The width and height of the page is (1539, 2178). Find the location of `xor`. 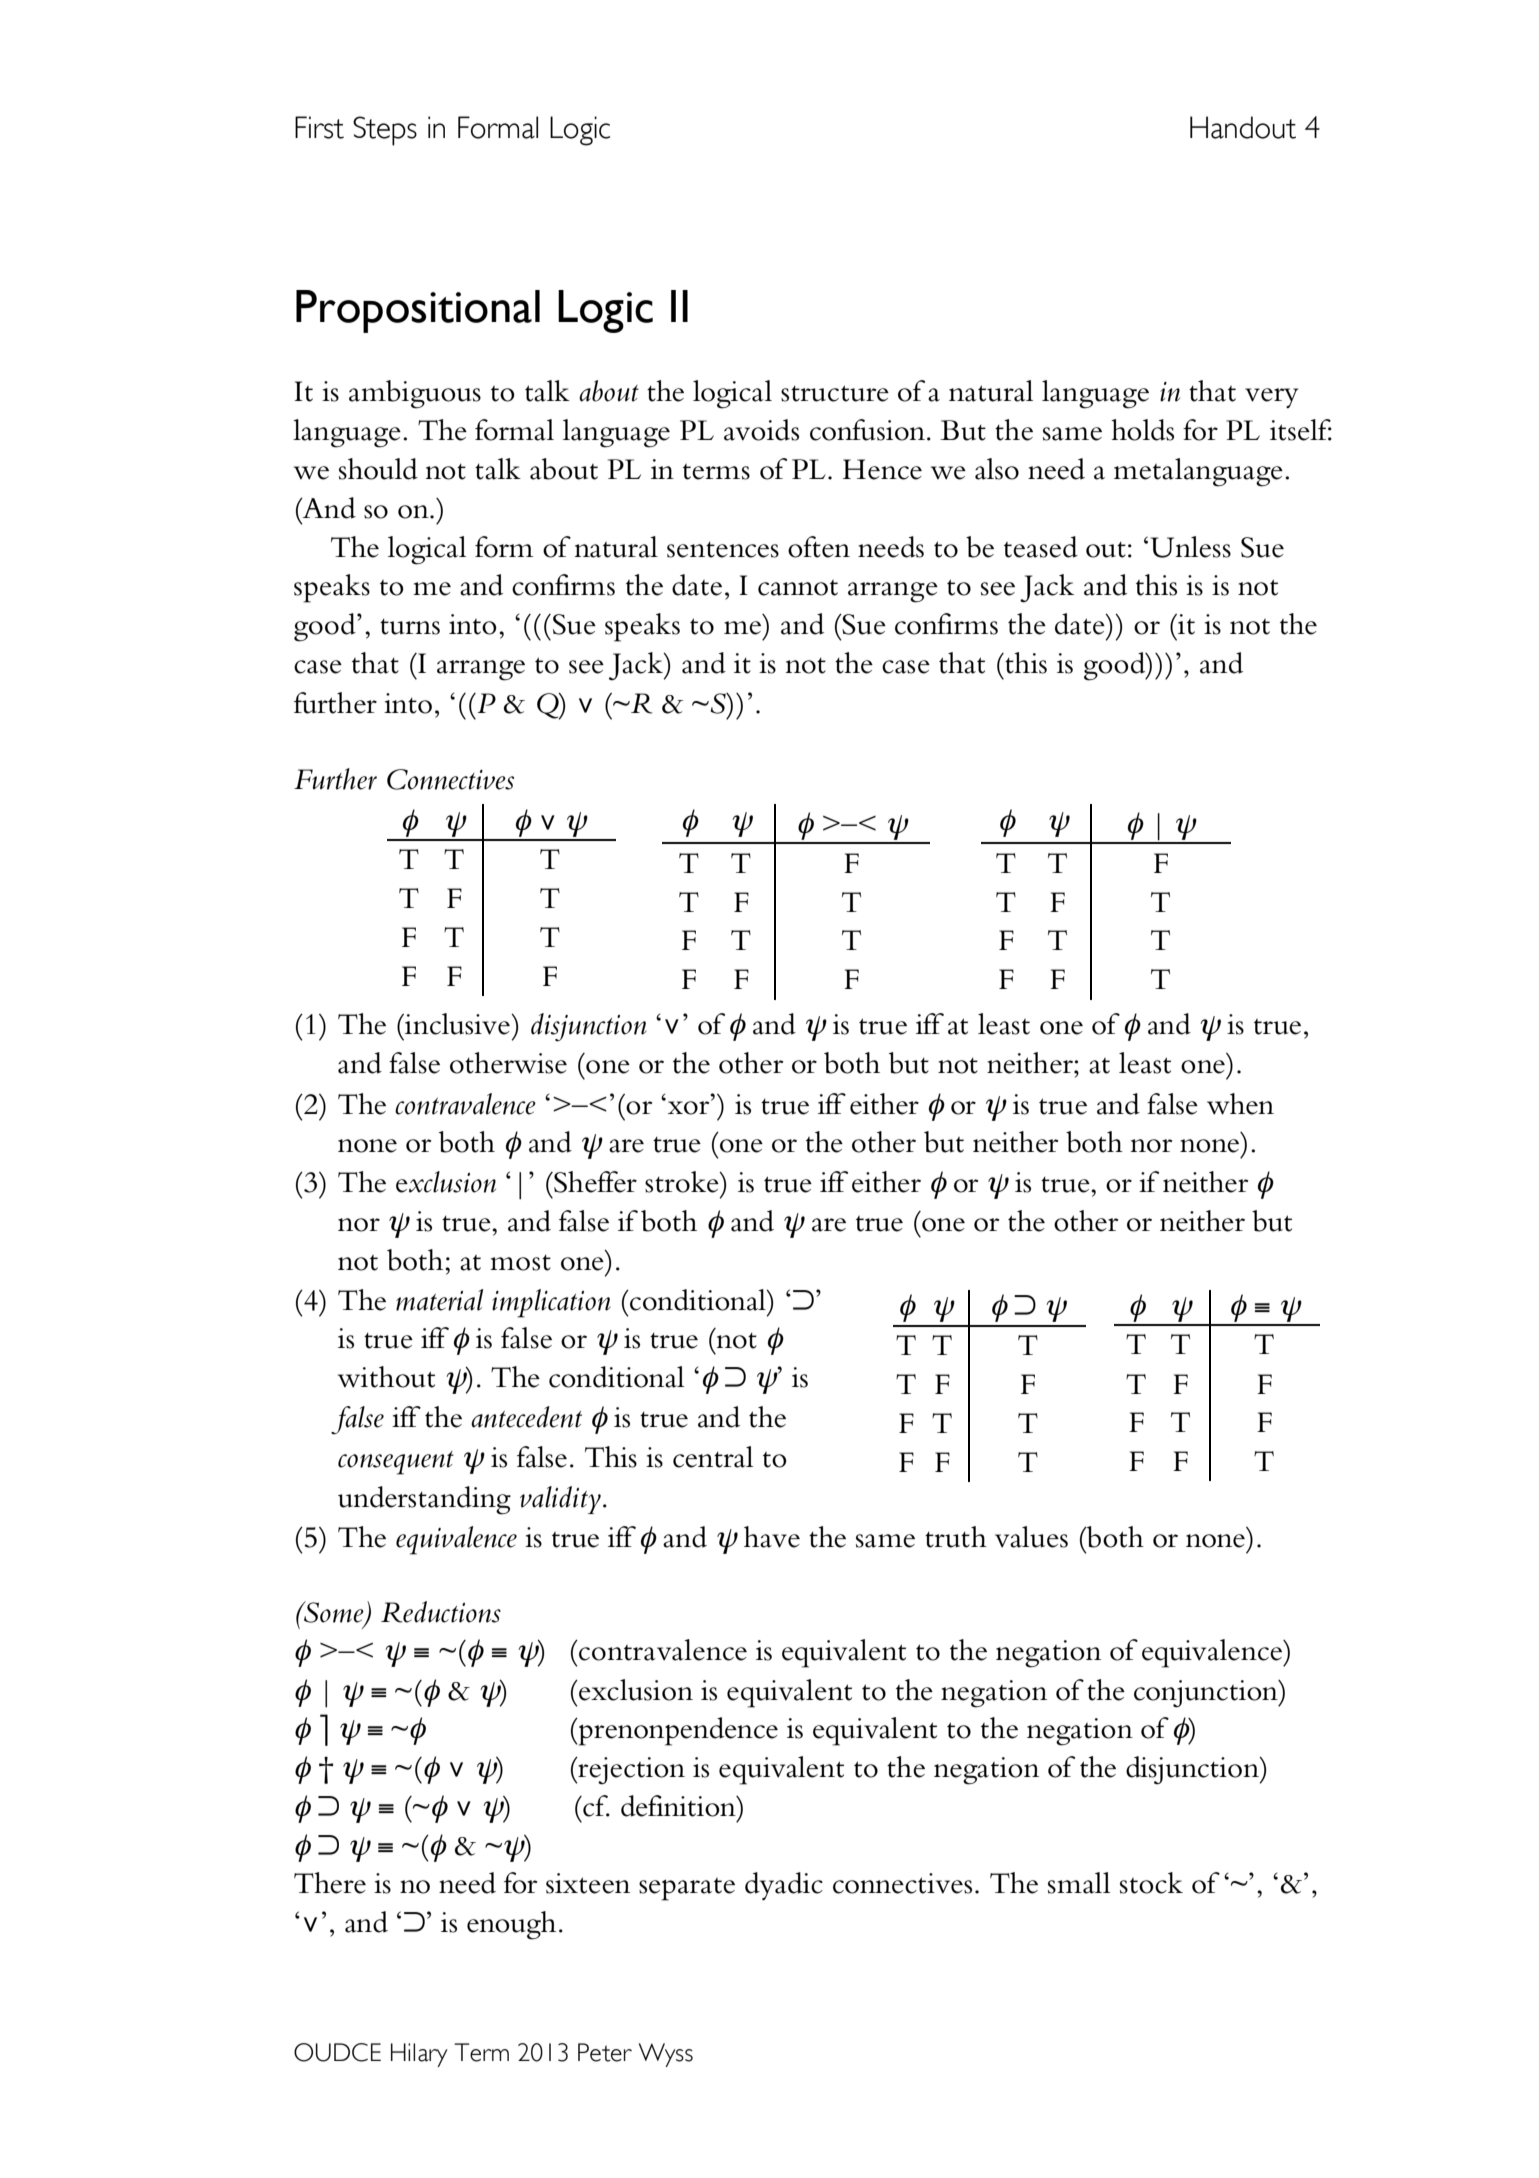

xor is located at coordinates (690, 1107).
